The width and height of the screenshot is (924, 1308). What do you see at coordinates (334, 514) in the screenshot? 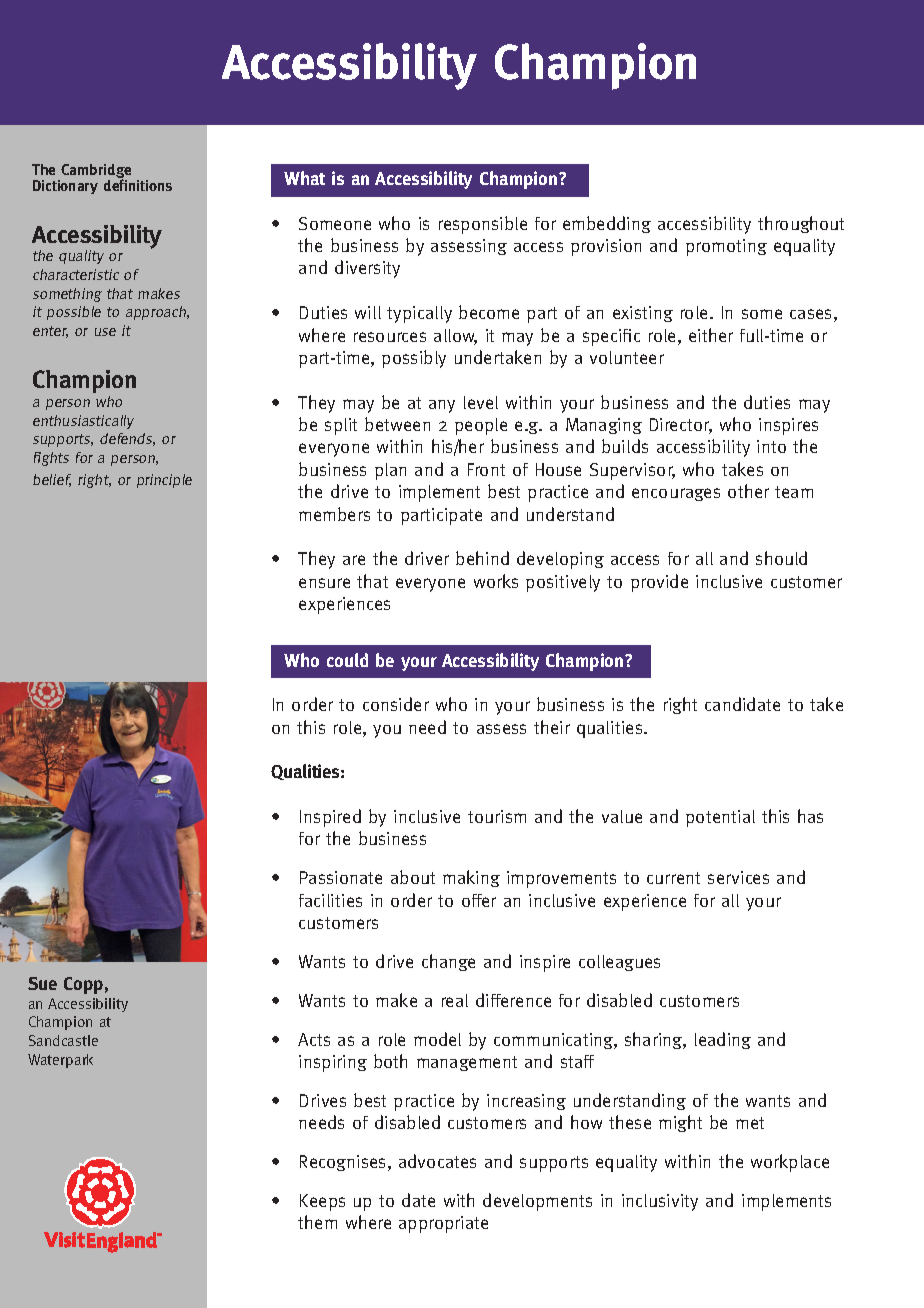
I see `members` at bounding box center [334, 514].
